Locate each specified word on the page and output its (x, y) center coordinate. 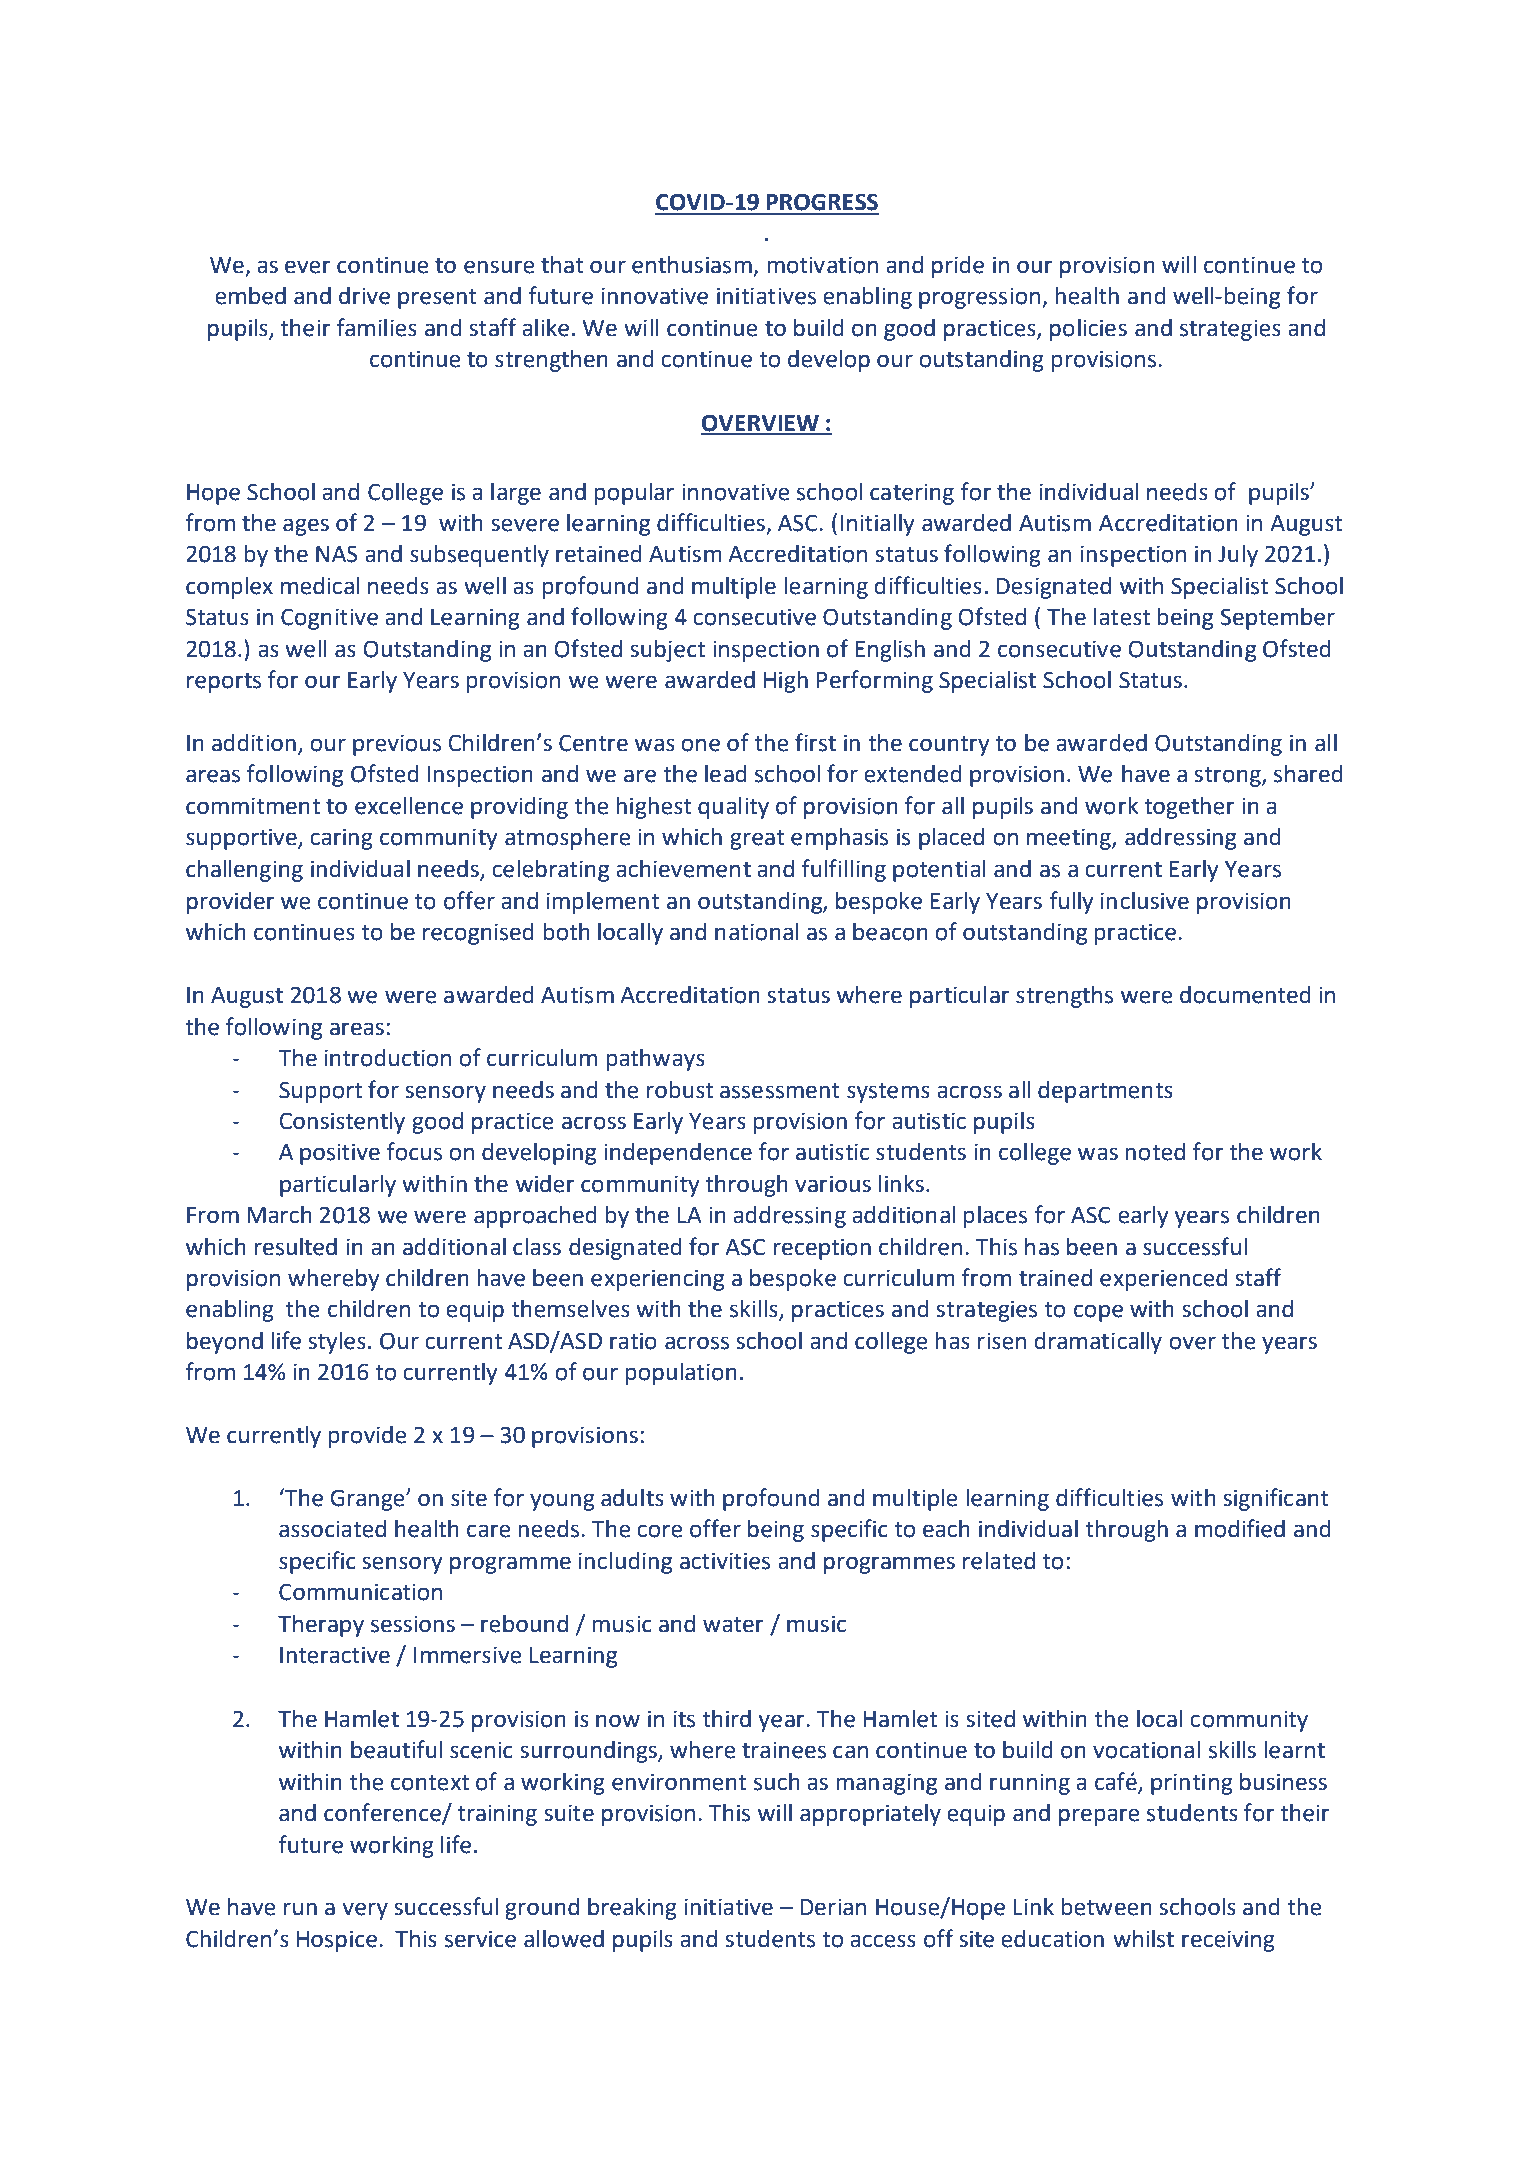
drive (364, 296)
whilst (1143, 1939)
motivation (823, 265)
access (883, 1941)
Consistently (342, 1123)
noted (1155, 1152)
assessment (780, 1091)
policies (1088, 330)
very (365, 1911)
